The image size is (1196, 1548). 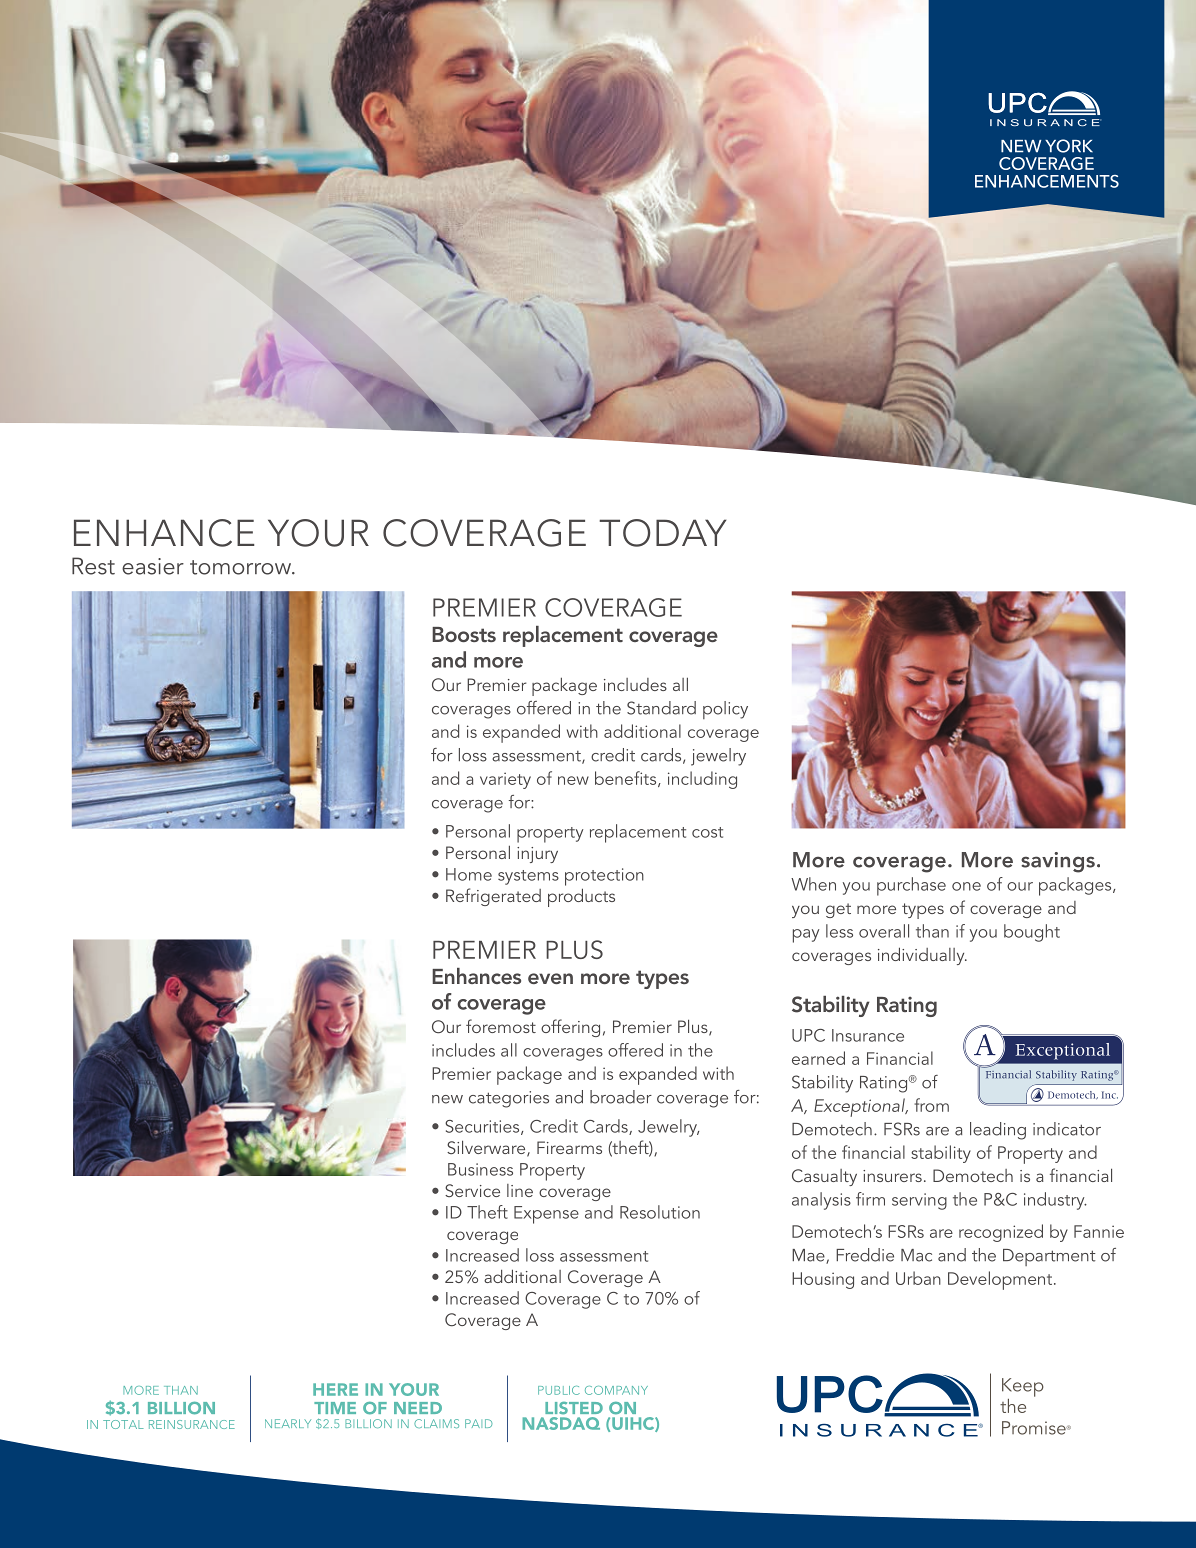 I want to click on foremost, so click(x=501, y=1026).
